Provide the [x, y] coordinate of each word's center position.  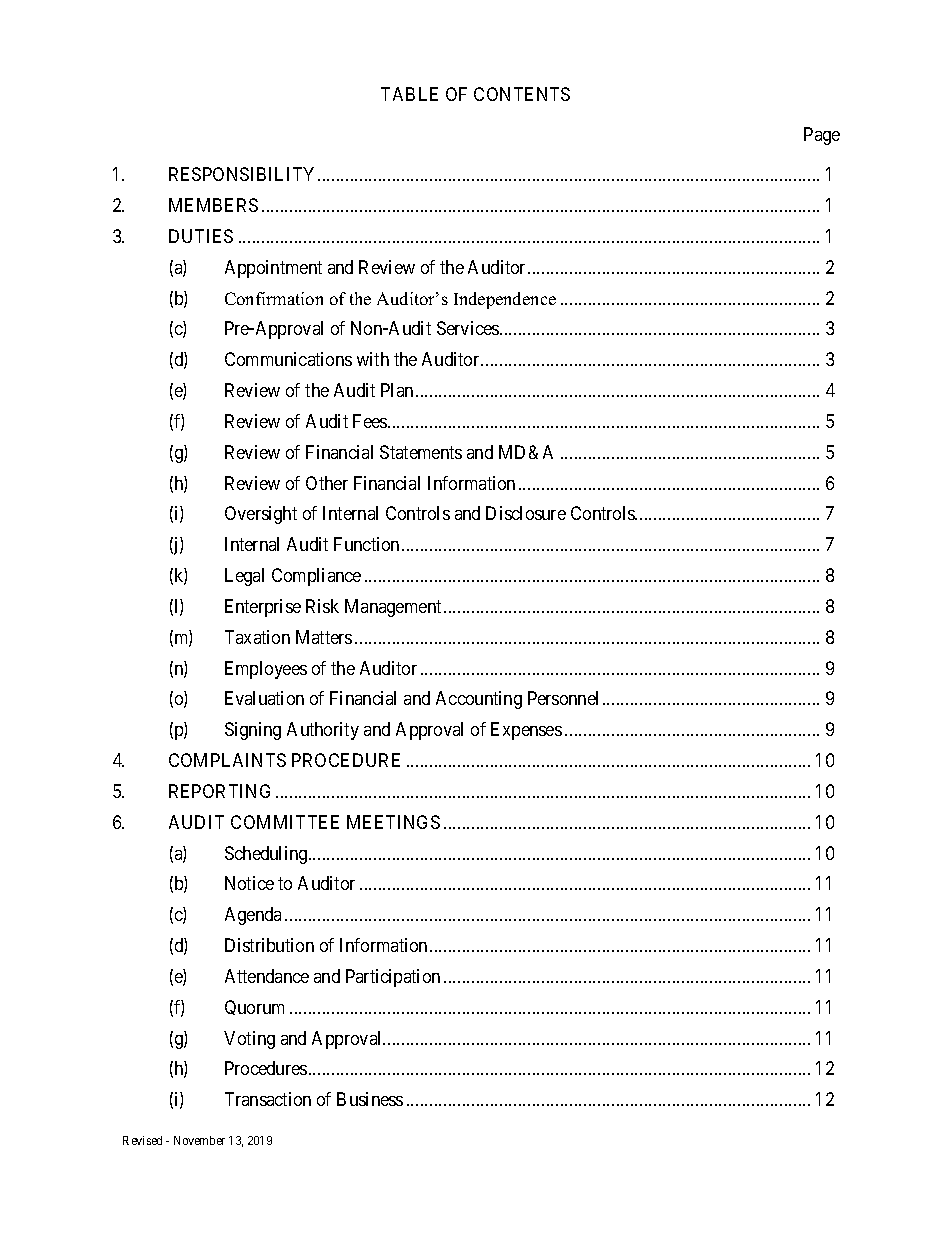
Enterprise [263, 608]
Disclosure [526, 513]
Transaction [268, 1099]
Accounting [479, 700]
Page [822, 136]
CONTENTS [522, 94]
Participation [393, 978]
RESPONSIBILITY [244, 174]
